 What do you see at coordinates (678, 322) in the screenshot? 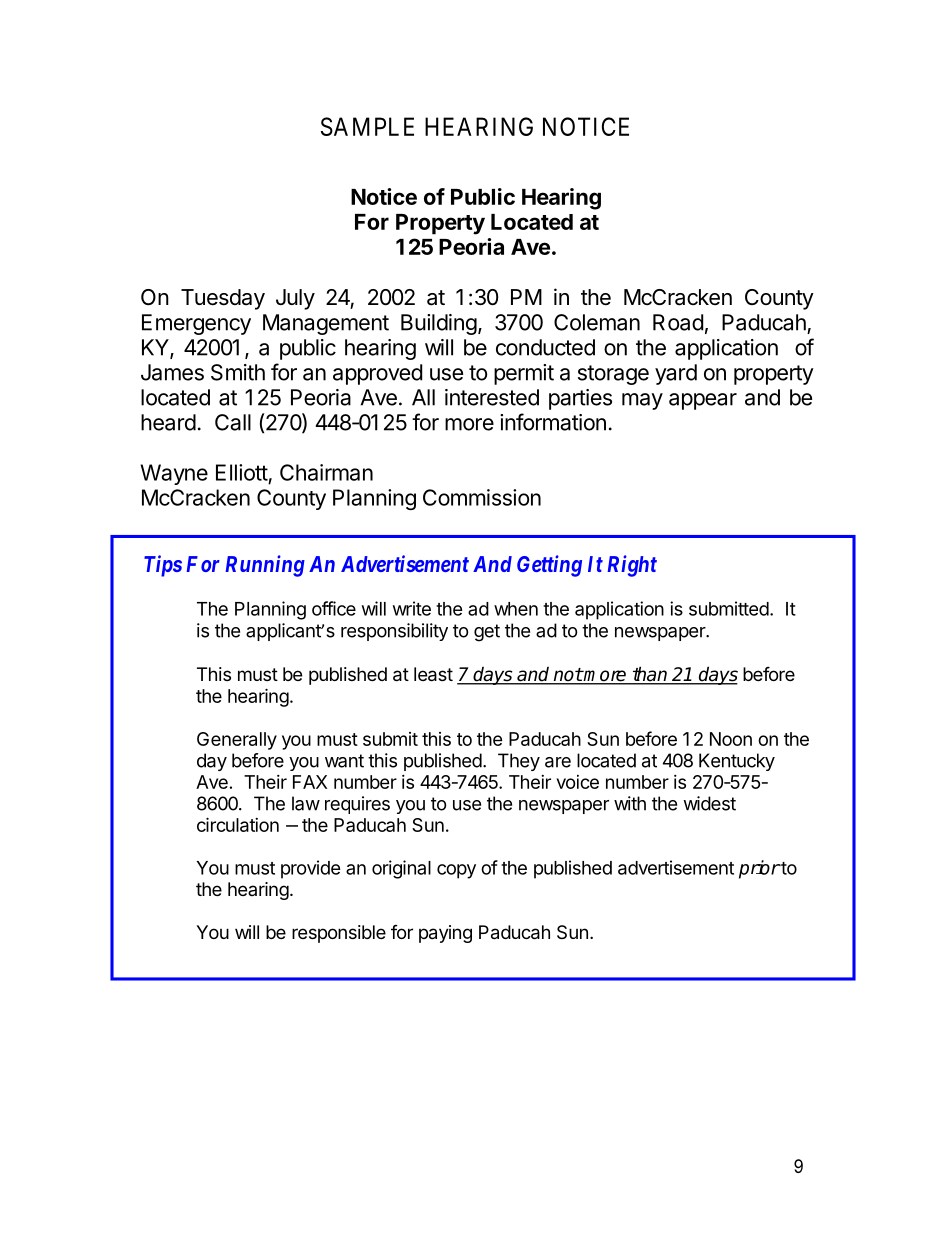
I see `Road` at bounding box center [678, 322].
